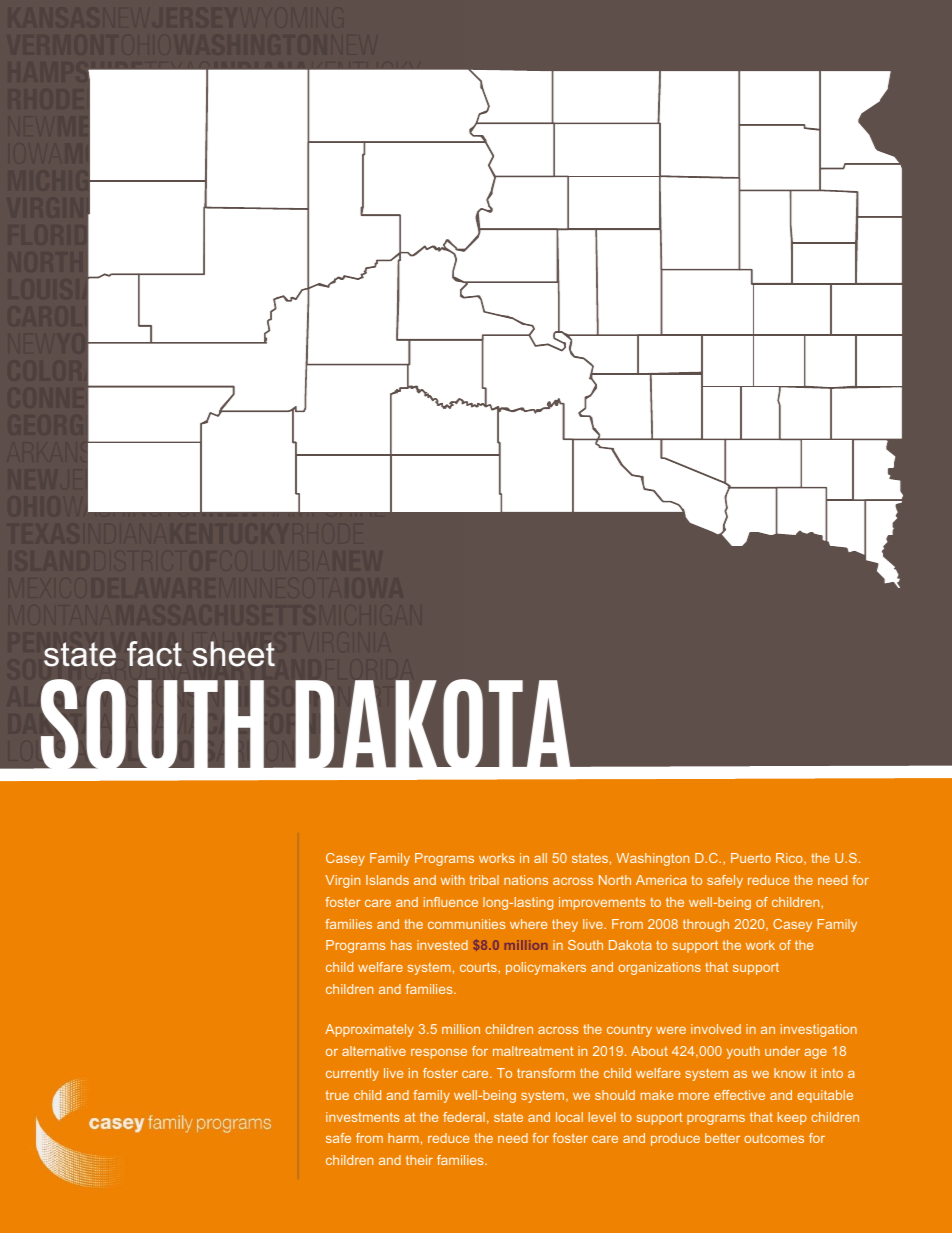 This page has width=952, height=1233. Describe the element at coordinates (363, 1117) in the page. I see `investments` at that location.
